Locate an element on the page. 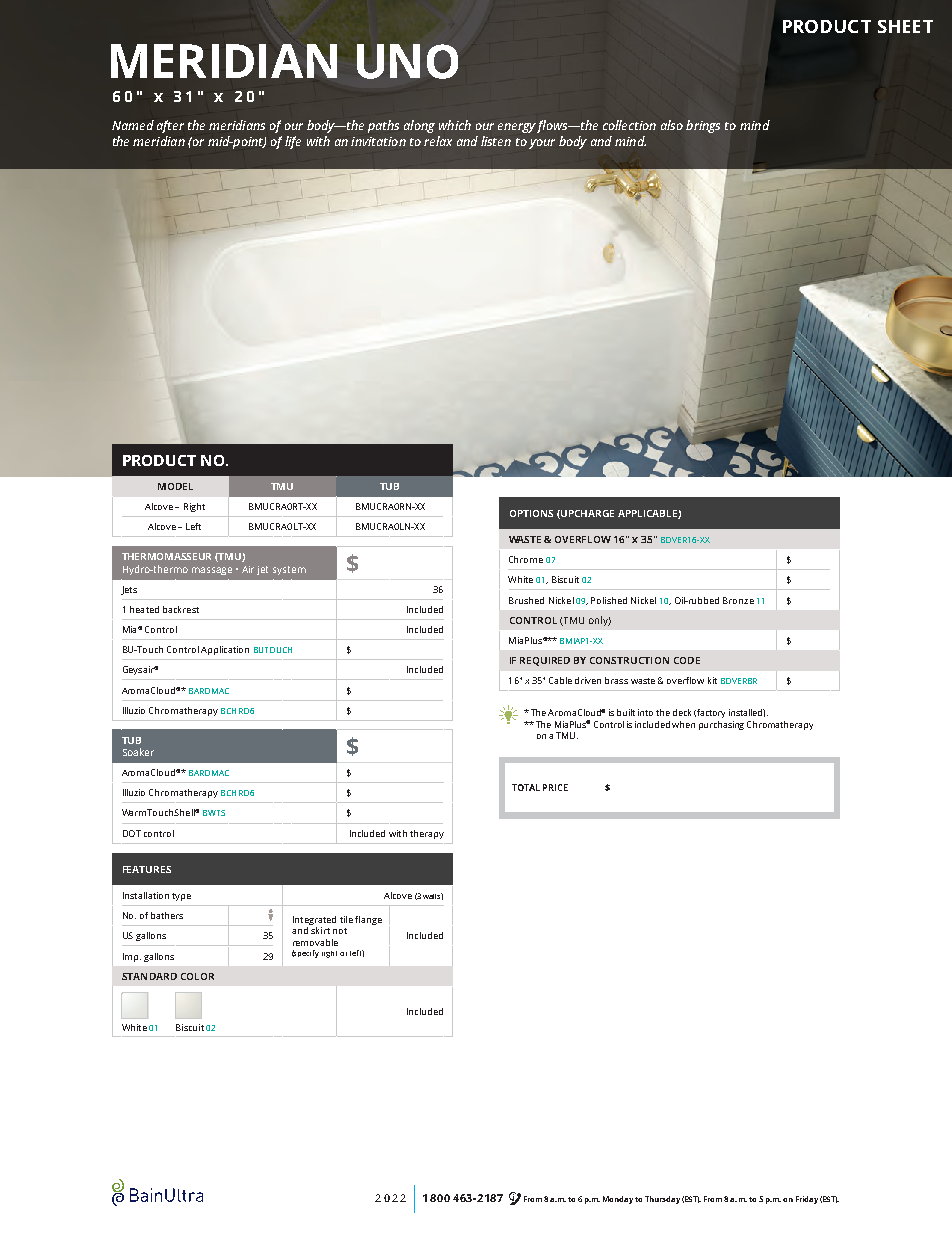 This document has height=1233, width=952. Monday is located at coordinates (618, 1200).
